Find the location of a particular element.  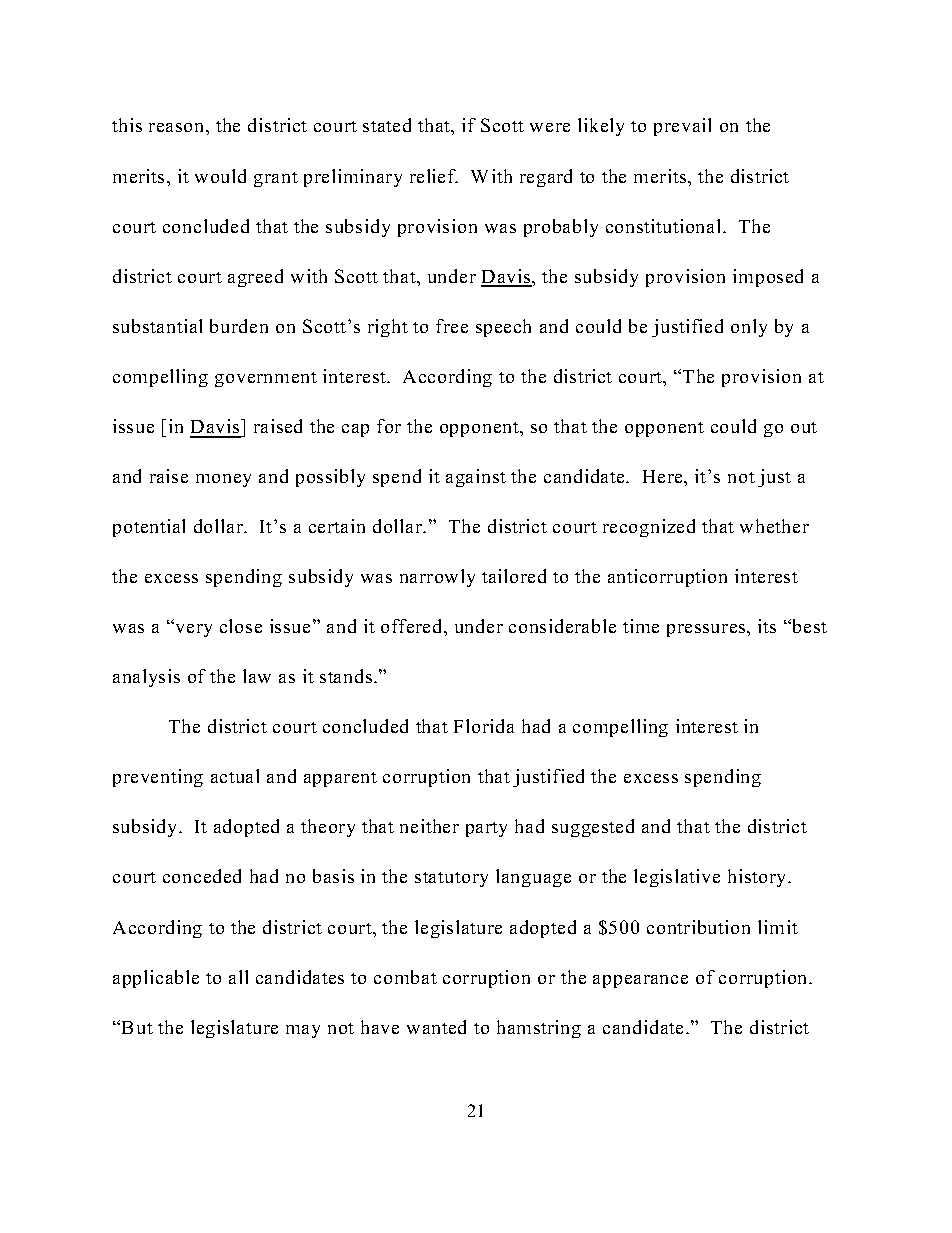

relief is located at coordinates (434, 176).
